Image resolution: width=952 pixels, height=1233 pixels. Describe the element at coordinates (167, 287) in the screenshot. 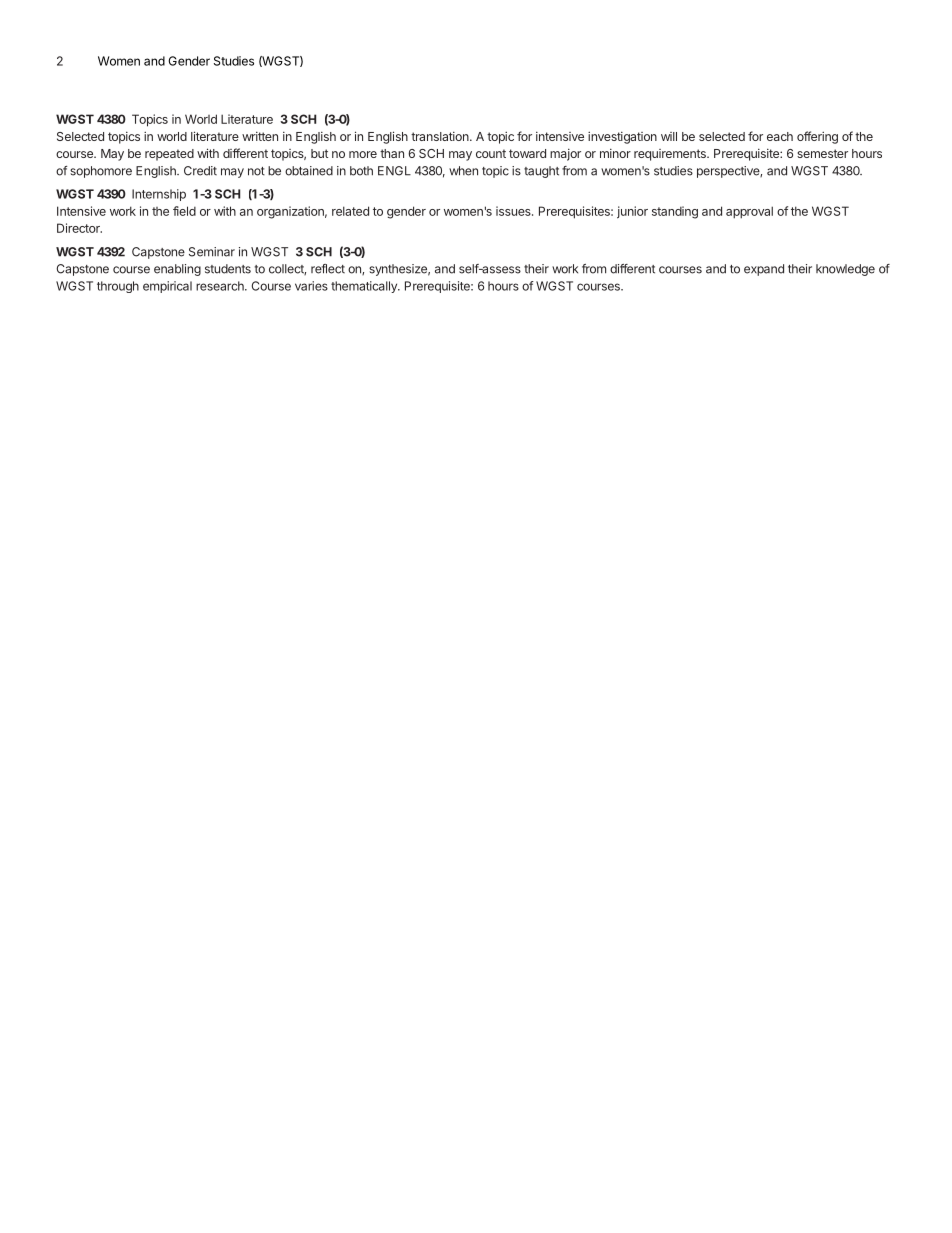

I see `empirical` at that location.
